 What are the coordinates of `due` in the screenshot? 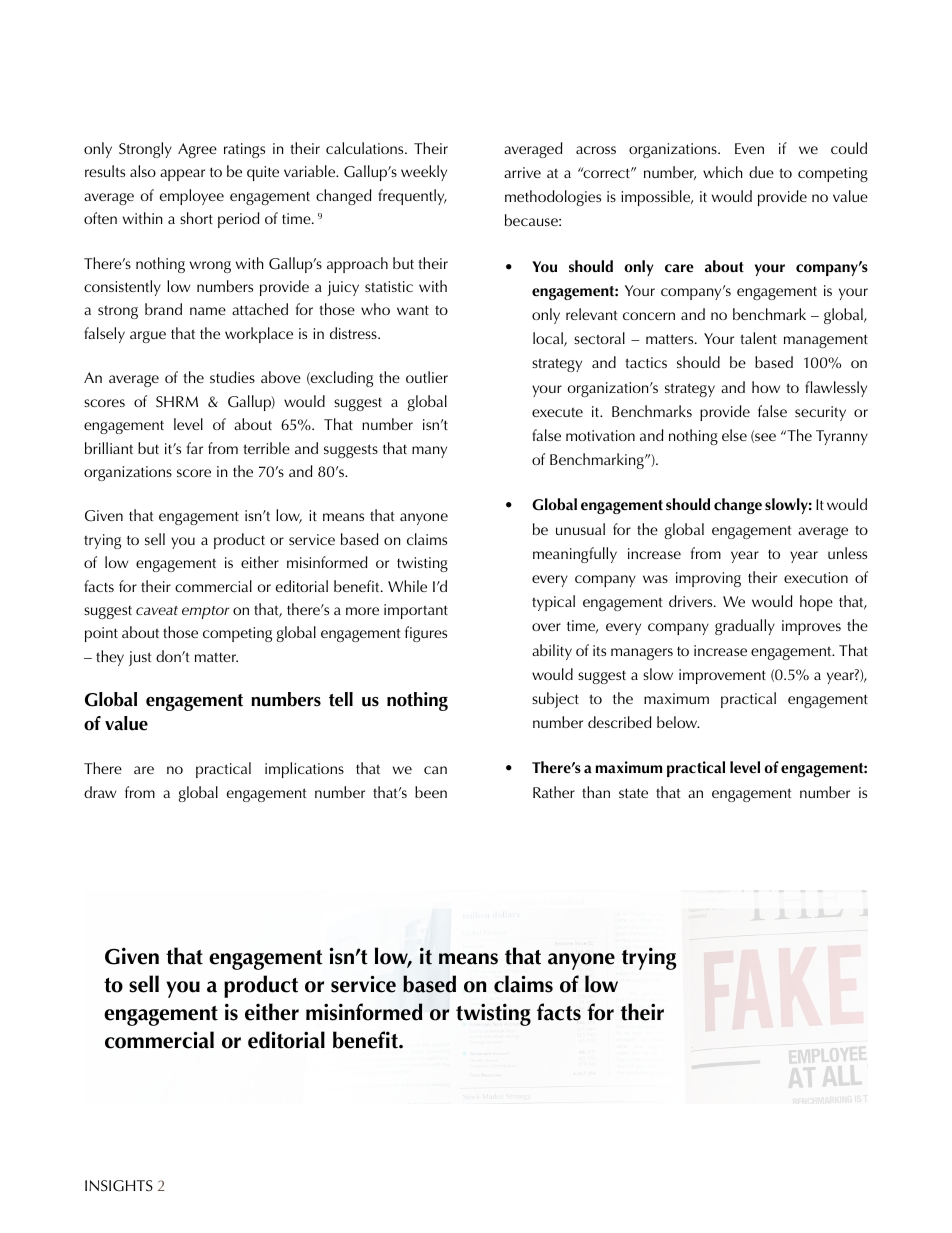 It's located at (761, 172).
